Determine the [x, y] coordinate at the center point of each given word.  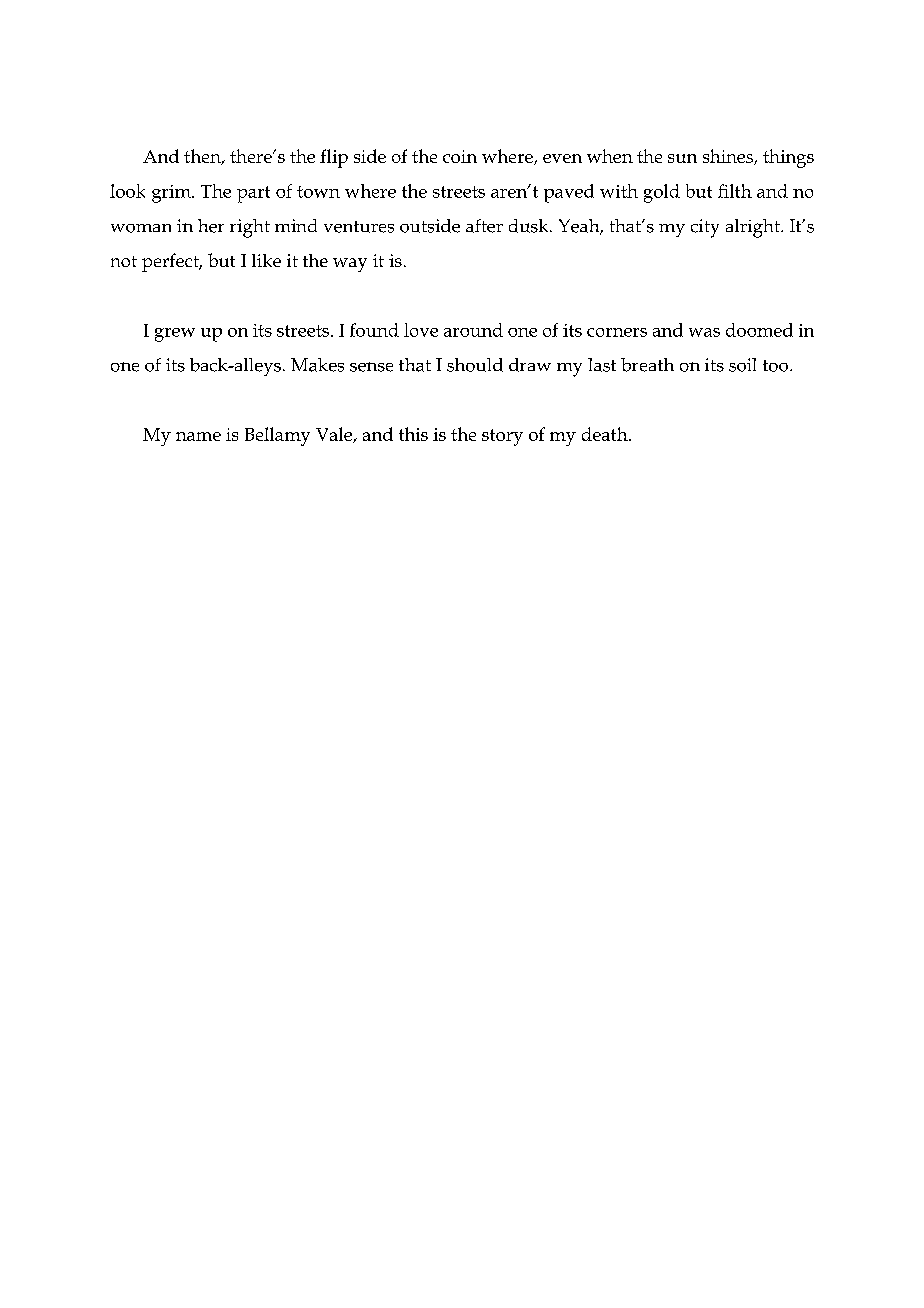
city [705, 228]
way [350, 265]
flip [334, 158]
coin [460, 156]
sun [682, 158]
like [266, 260]
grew [175, 335]
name [198, 436]
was [704, 332]
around [473, 330]
